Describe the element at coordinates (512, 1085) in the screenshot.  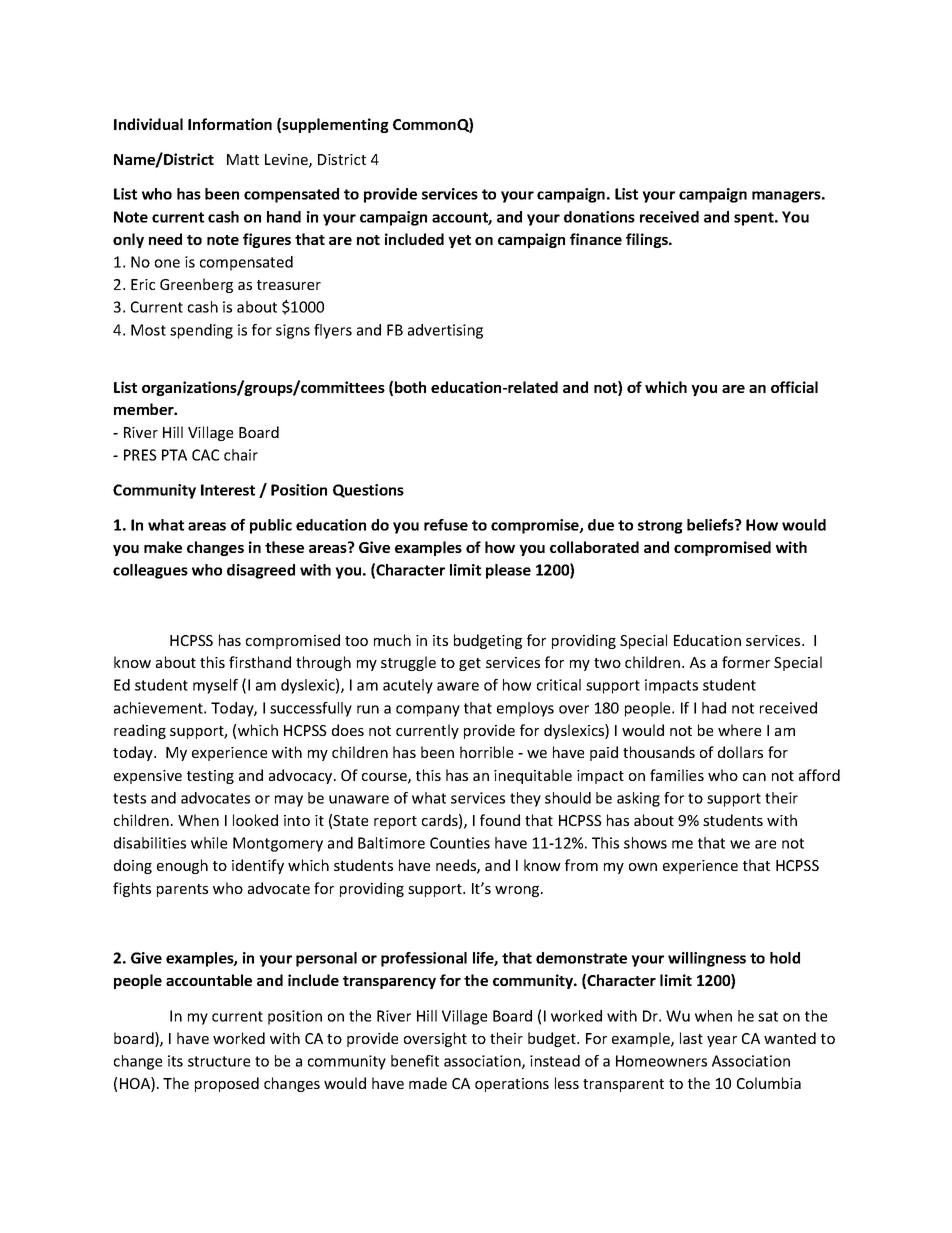
I see `operations` at that location.
